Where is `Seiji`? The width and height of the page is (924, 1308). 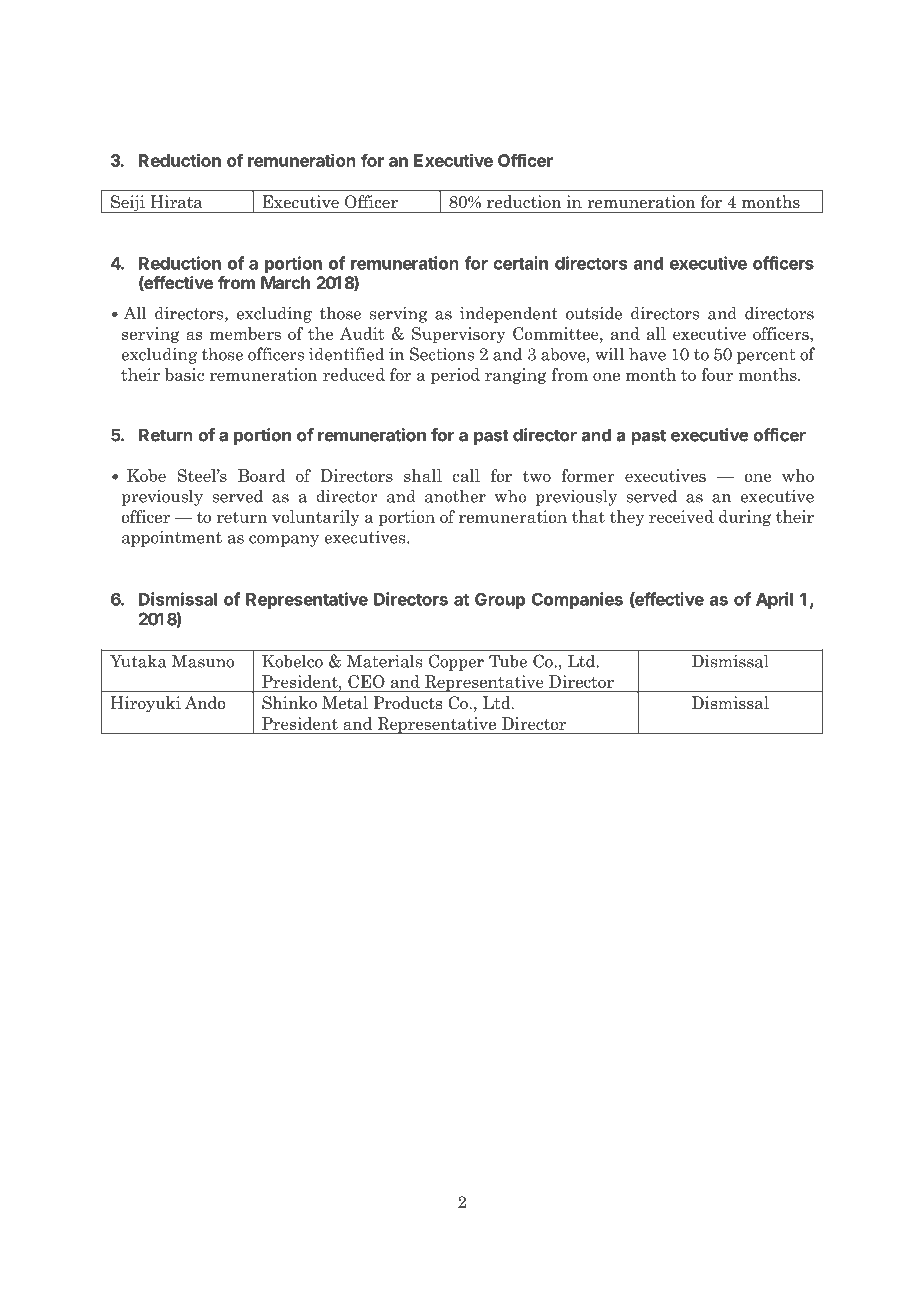 Seiji is located at coordinates (128, 204).
